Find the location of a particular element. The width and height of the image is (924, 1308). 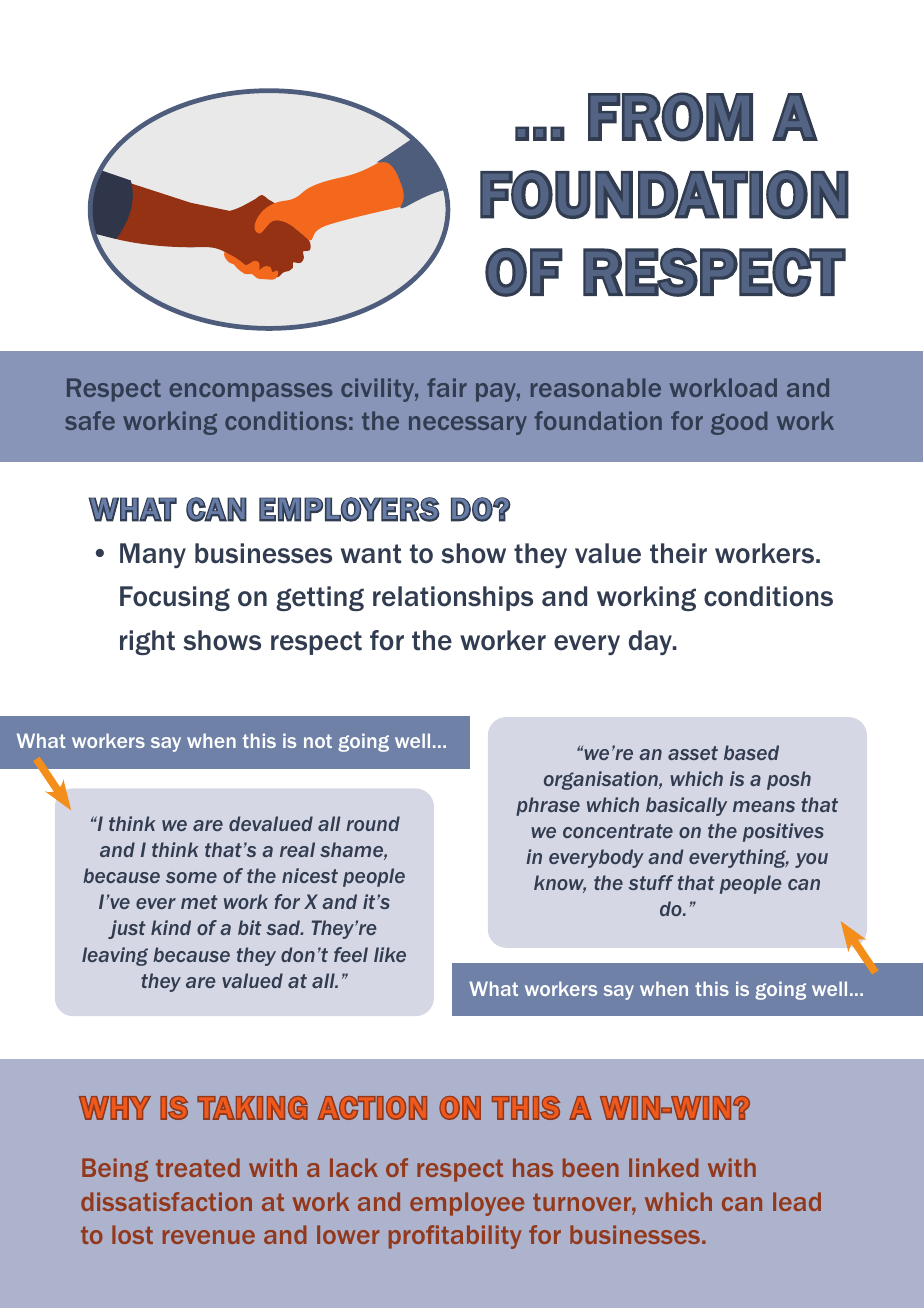

good is located at coordinates (739, 423).
